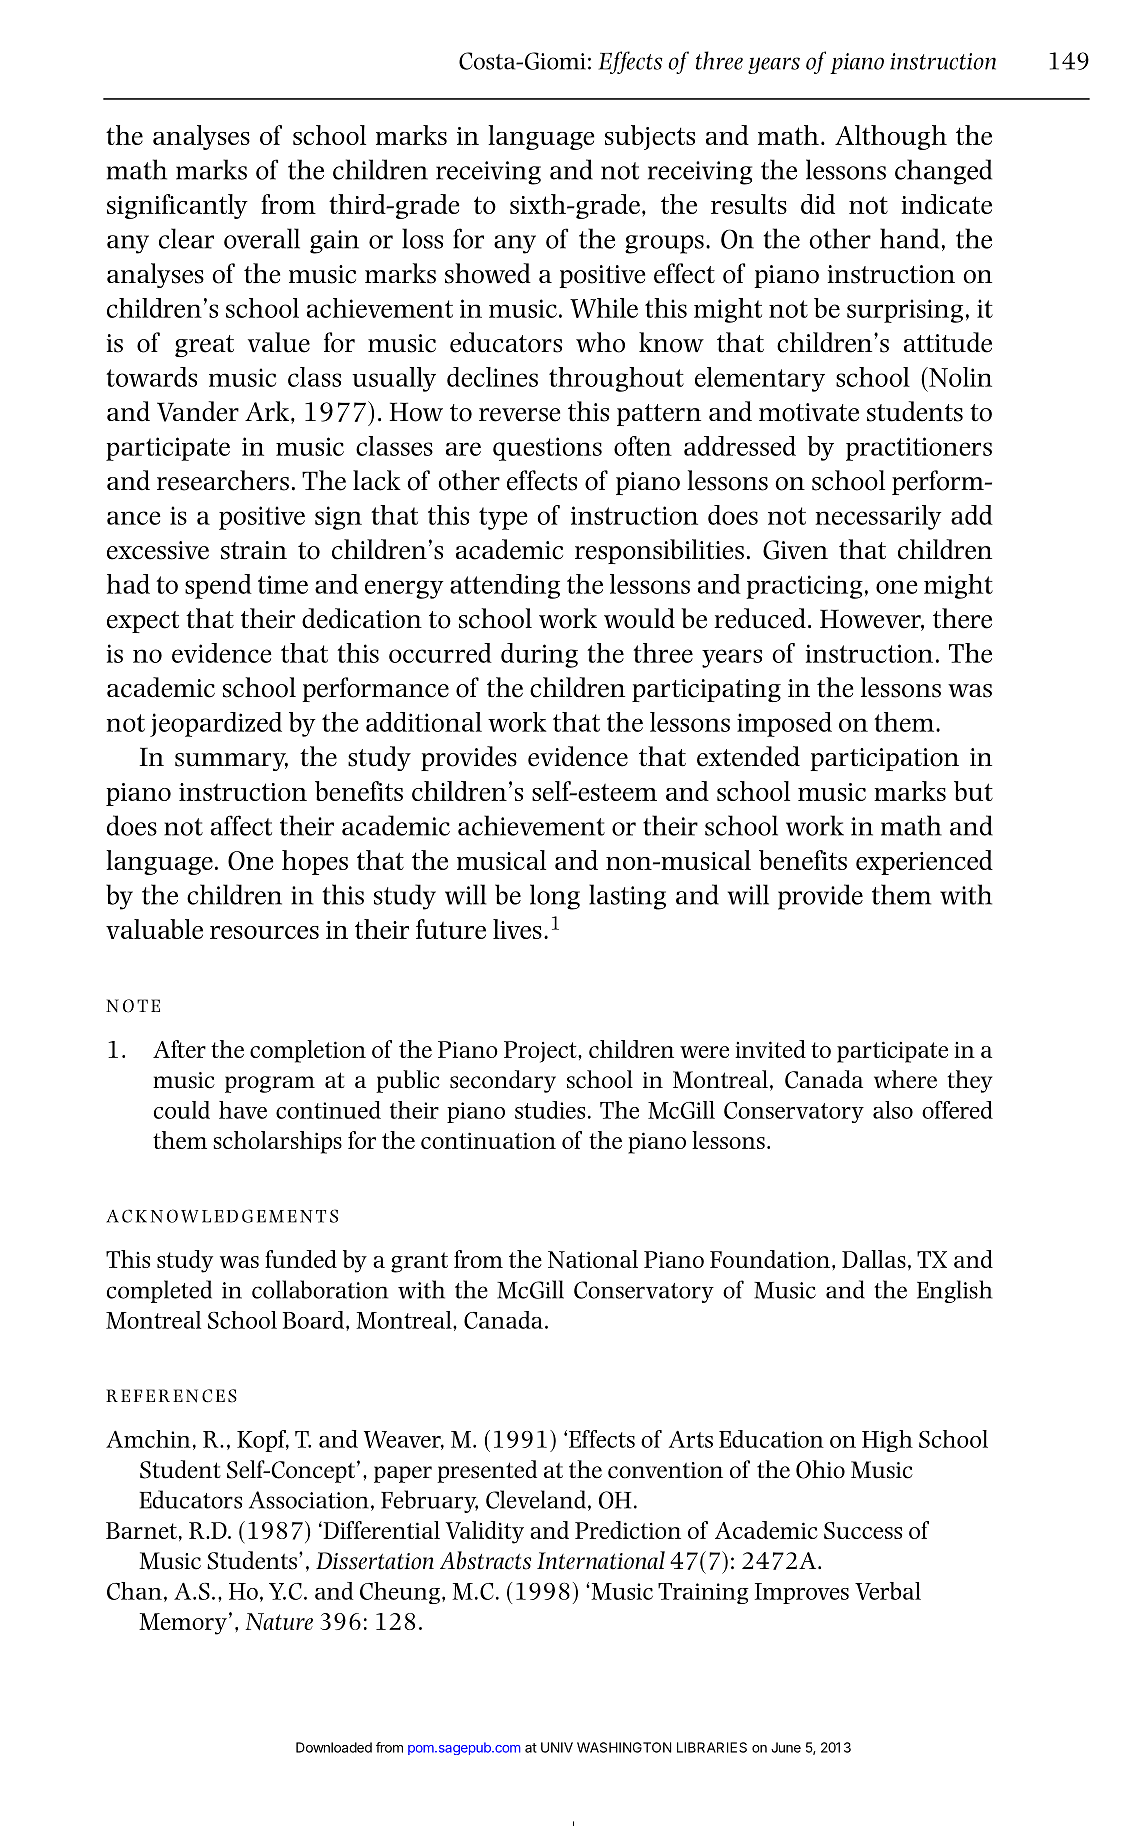 The height and width of the screenshot is (1826, 1146). What do you see at coordinates (650, 137) in the screenshot?
I see `subjects` at bounding box center [650, 137].
